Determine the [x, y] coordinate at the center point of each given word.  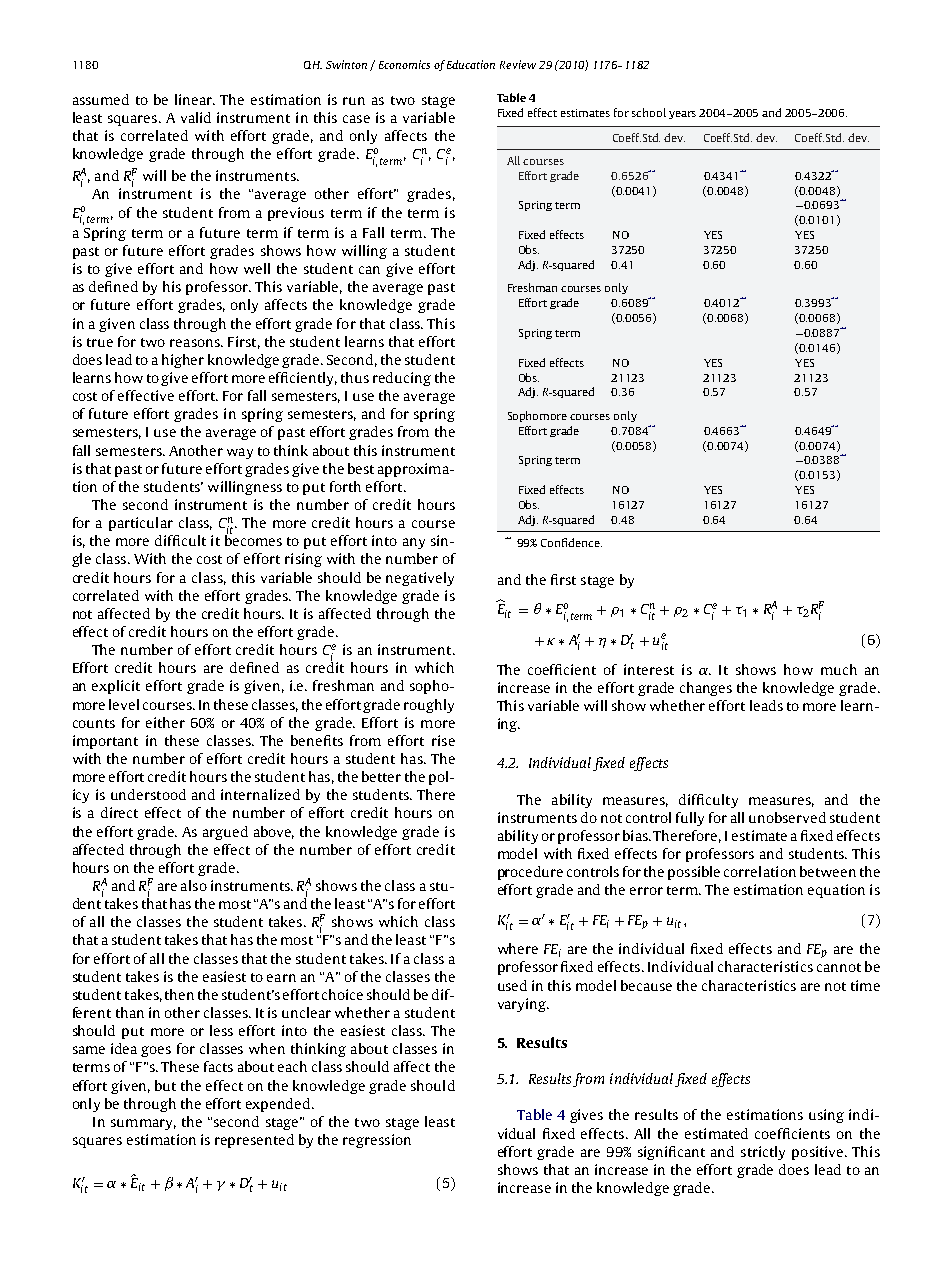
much [839, 669]
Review [518, 64]
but [165, 1085]
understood [148, 794]
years [682, 115]
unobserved [787, 817]
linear [195, 99]
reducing [402, 379]
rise [443, 740]
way [240, 453]
